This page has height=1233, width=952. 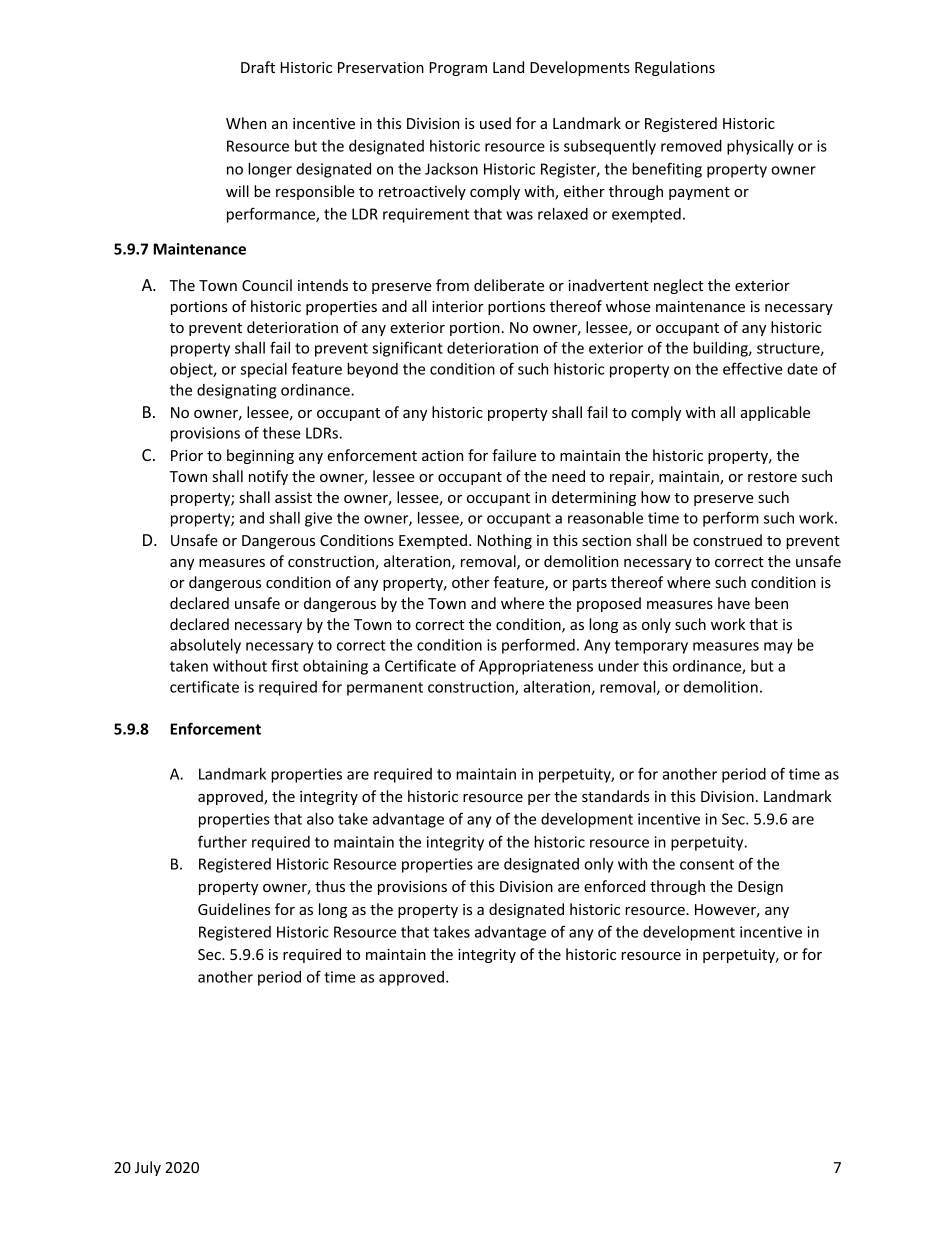 I want to click on Regulations, so click(x=675, y=68).
